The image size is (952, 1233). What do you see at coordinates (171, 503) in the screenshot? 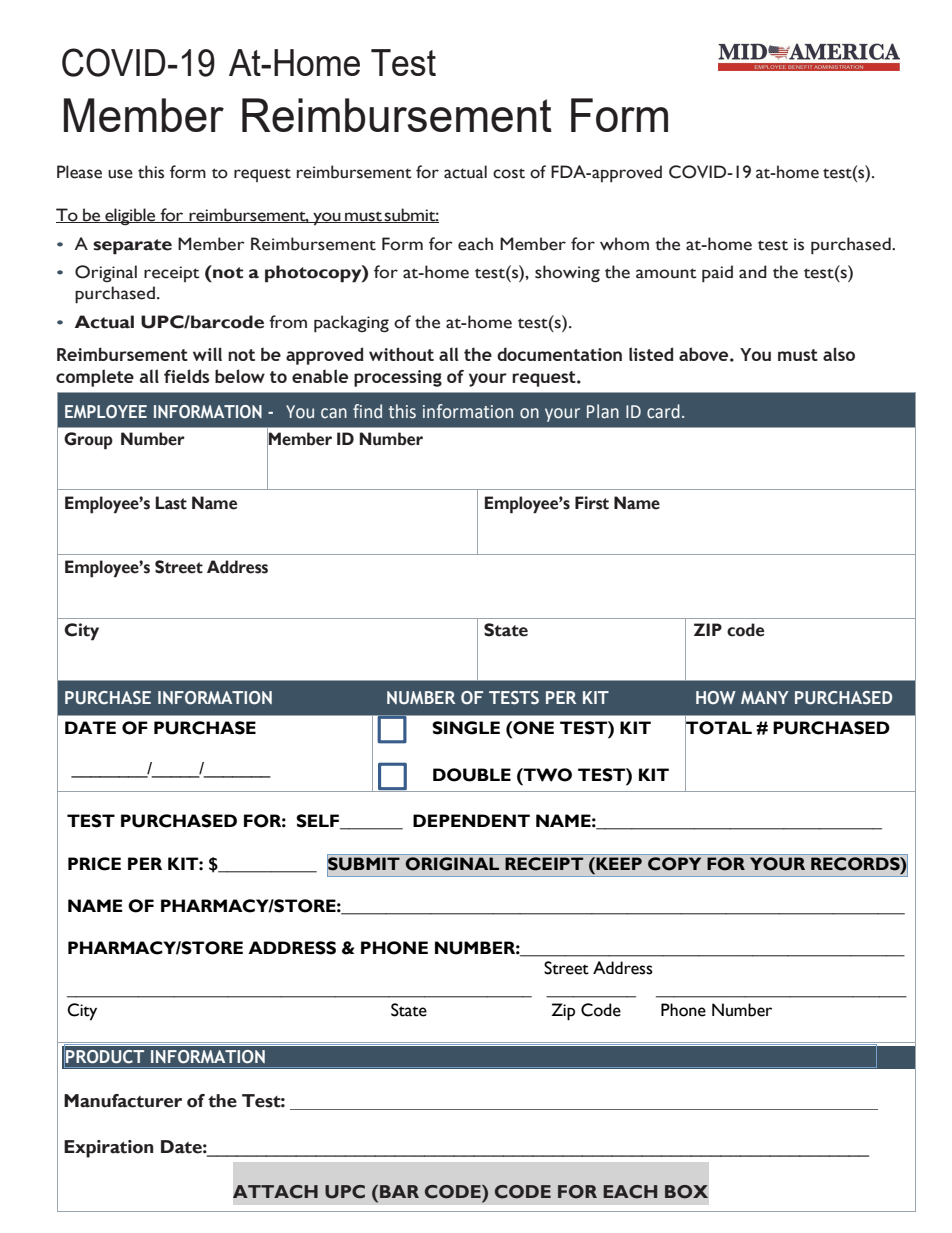
I see `Last` at bounding box center [171, 503].
